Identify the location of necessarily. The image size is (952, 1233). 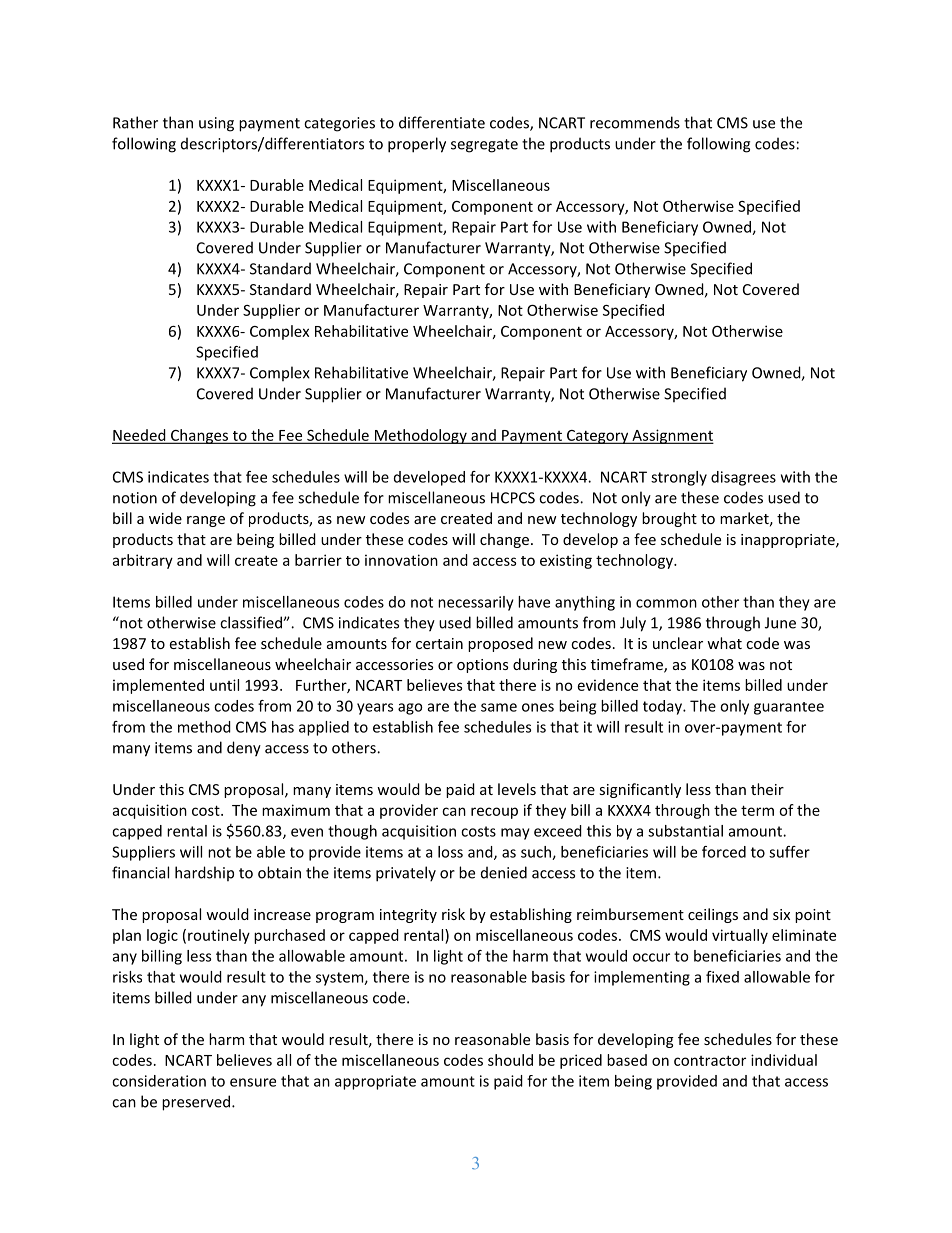
(476, 603).
